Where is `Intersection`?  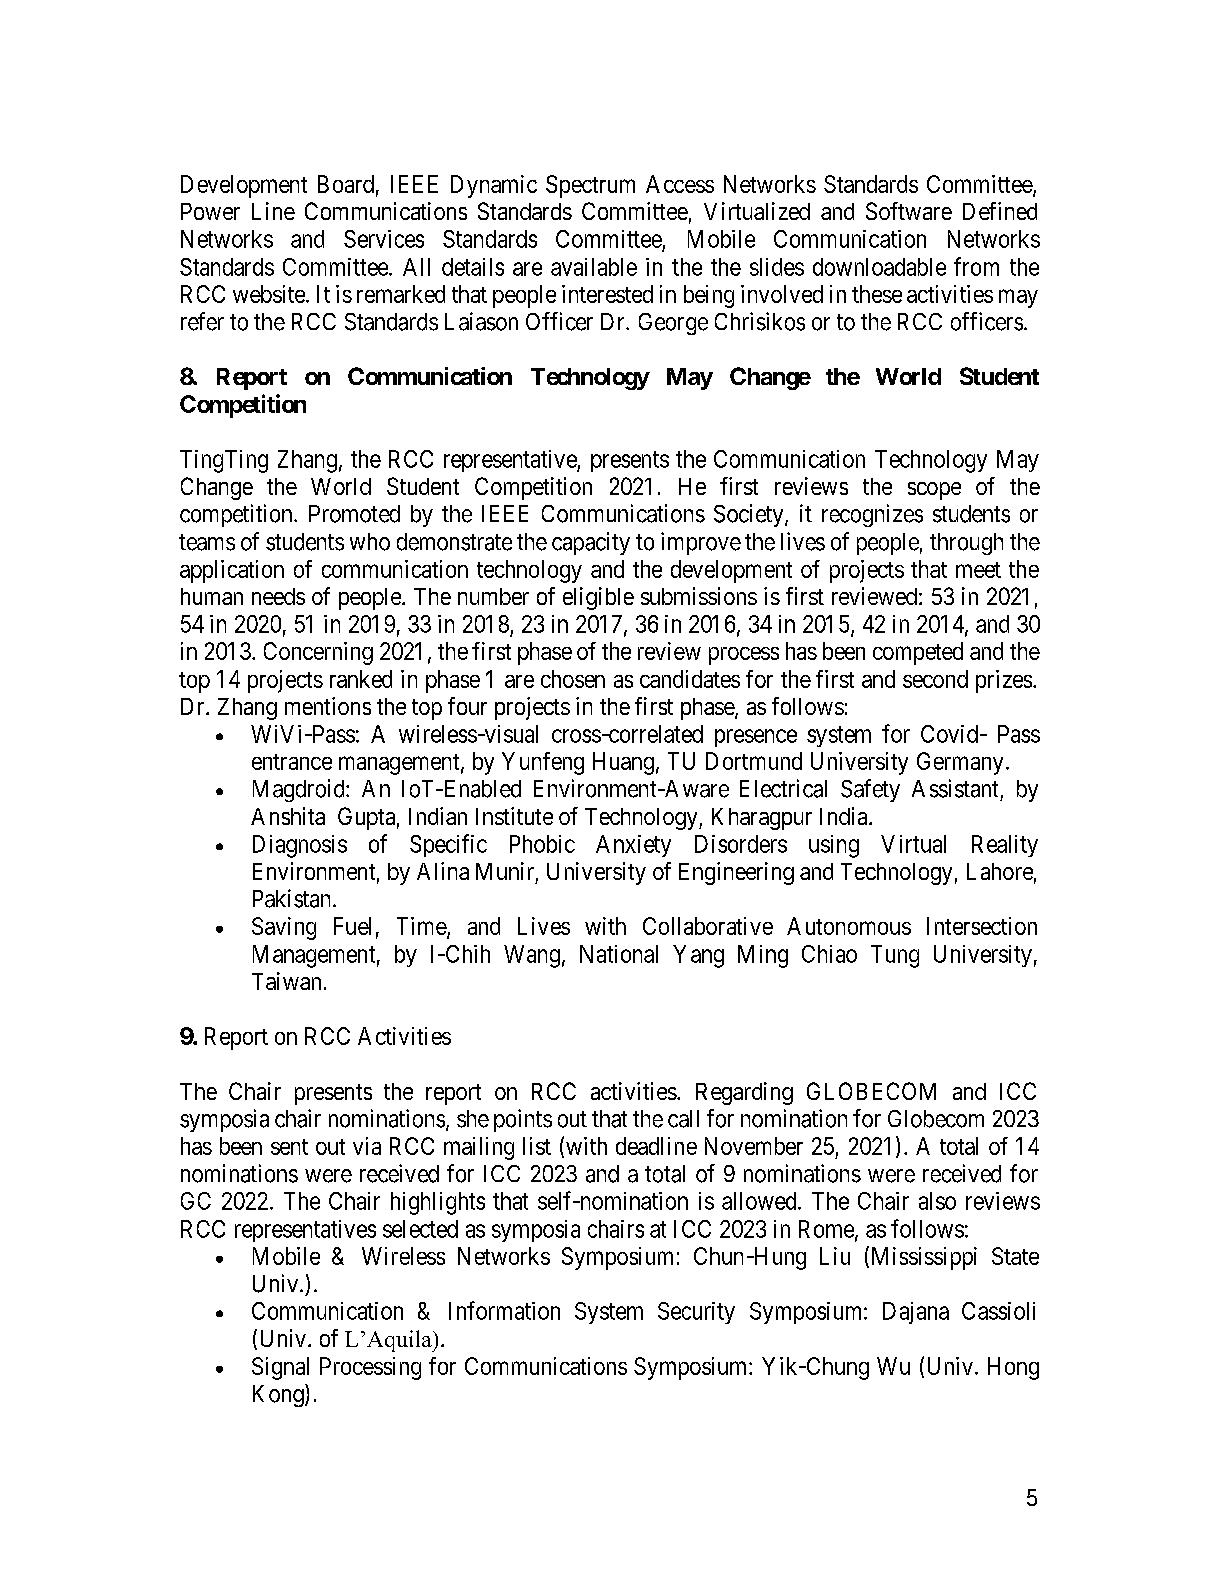 Intersection is located at coordinates (982, 926).
